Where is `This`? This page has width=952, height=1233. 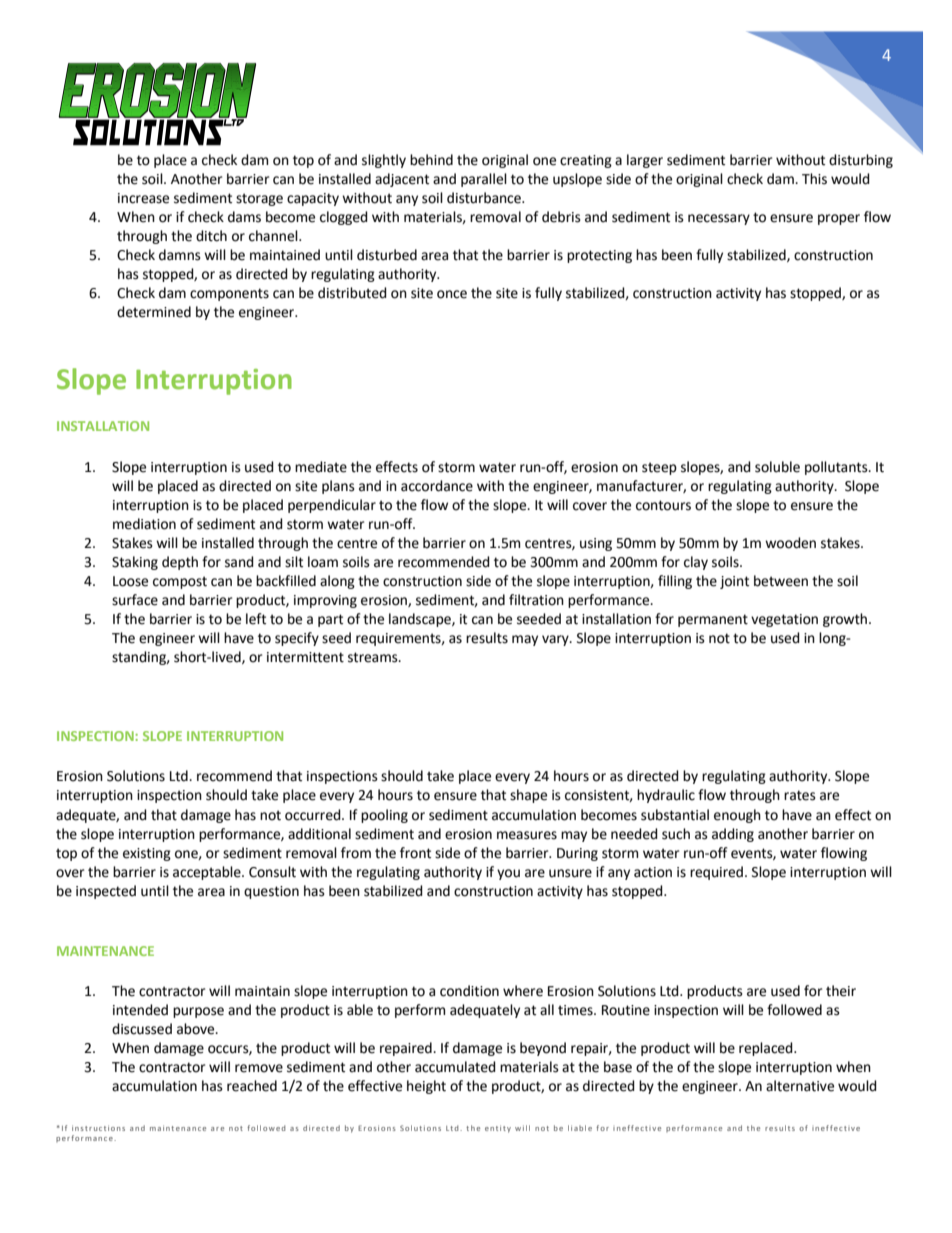 This is located at coordinates (814, 179).
